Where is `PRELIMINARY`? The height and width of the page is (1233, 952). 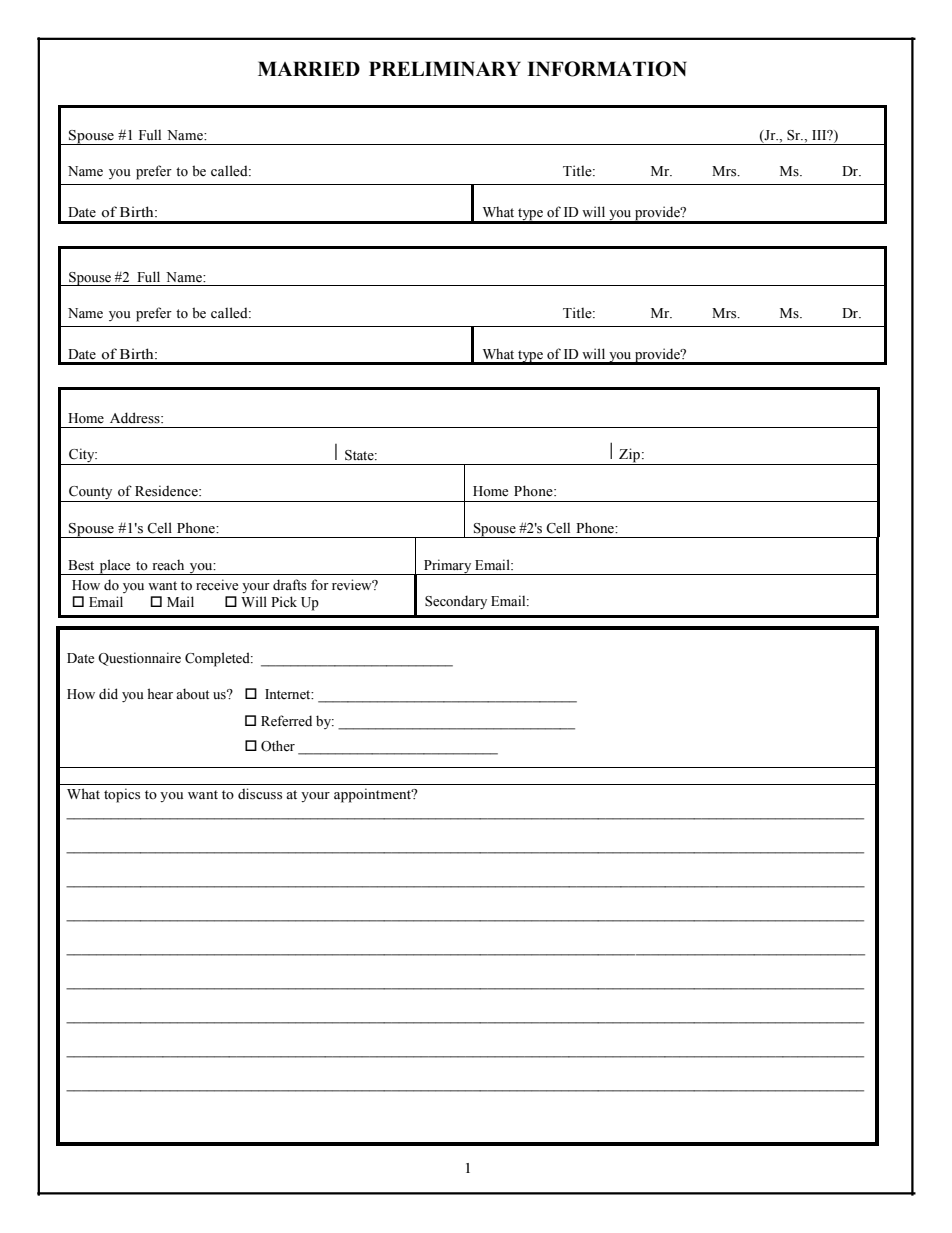
PRELIMINARY is located at coordinates (445, 68).
